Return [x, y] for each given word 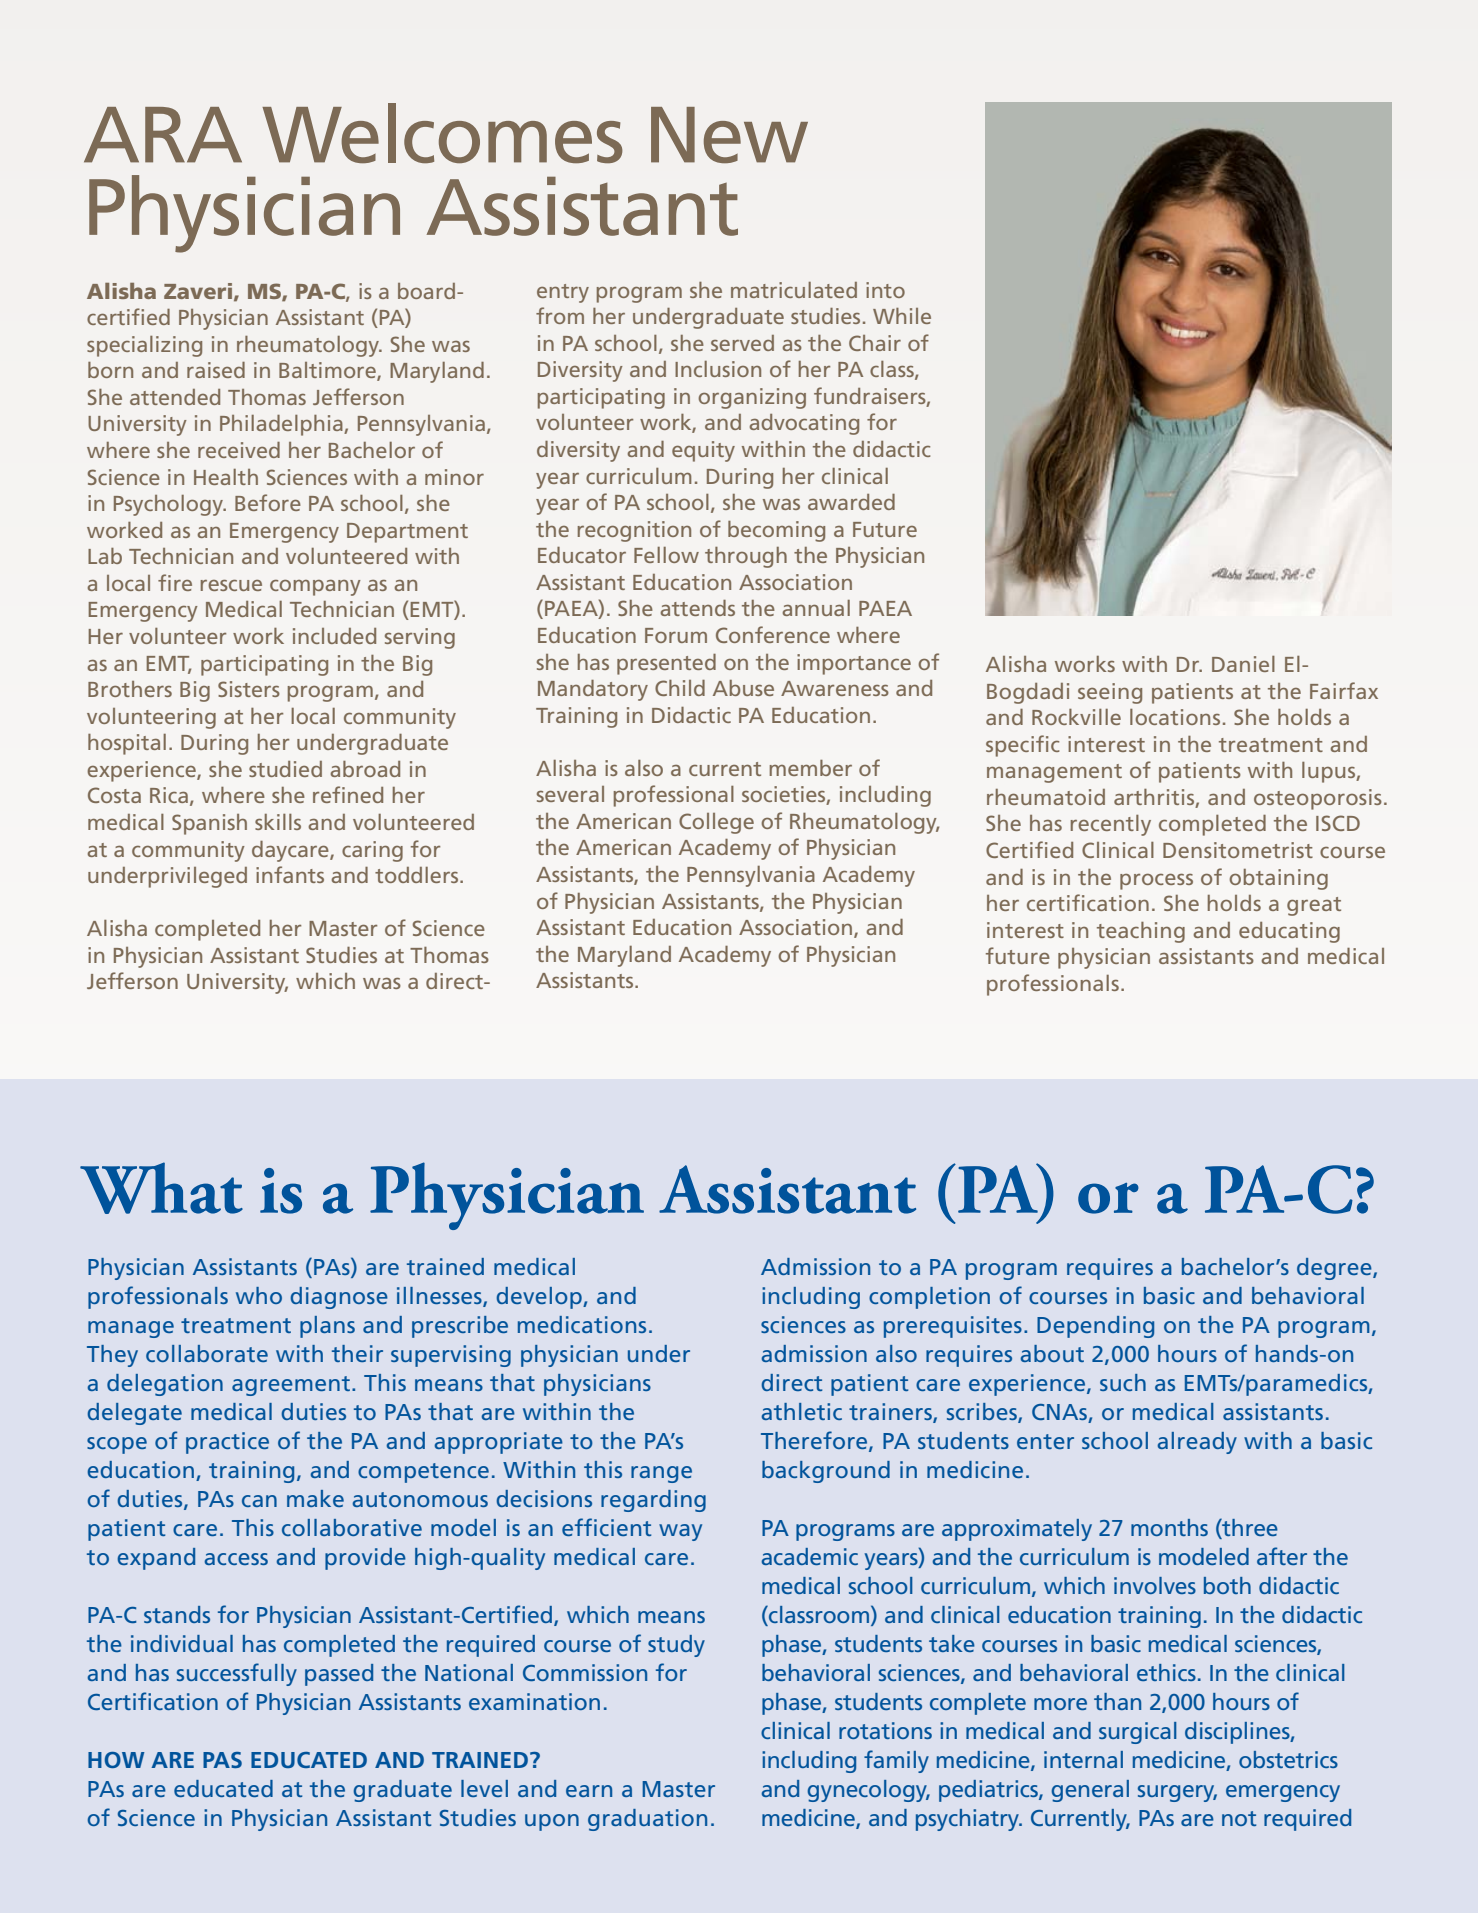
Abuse [743, 688]
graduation [647, 1820]
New [729, 135]
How [116, 1760]
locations [1175, 717]
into [885, 290]
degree [1335, 1269]
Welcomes [442, 133]
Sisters [249, 689]
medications [582, 1324]
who [259, 1295]
